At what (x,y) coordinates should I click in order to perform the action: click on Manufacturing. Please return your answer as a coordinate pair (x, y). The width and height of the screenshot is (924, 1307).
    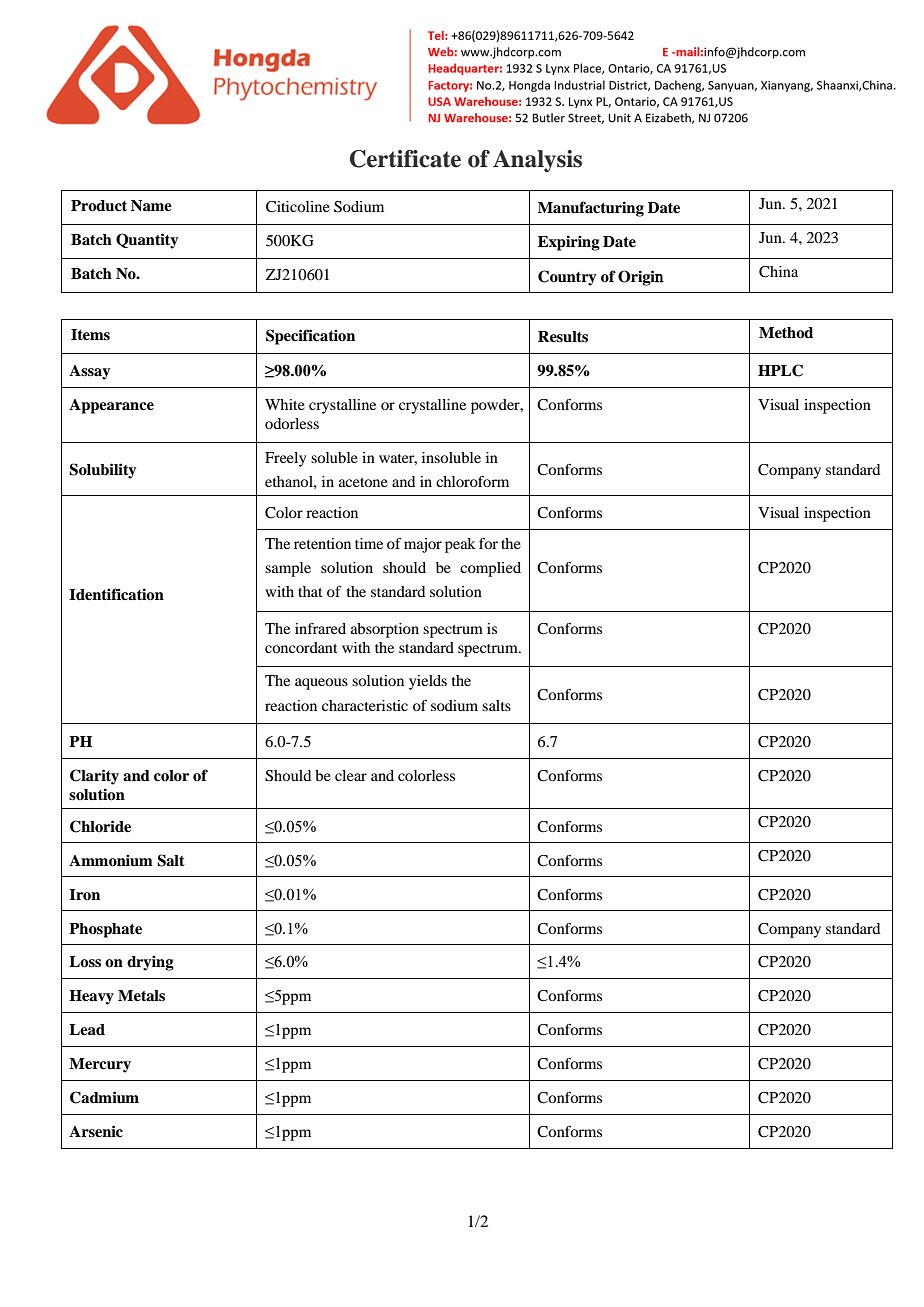
    Looking at the image, I should click on (591, 209).
